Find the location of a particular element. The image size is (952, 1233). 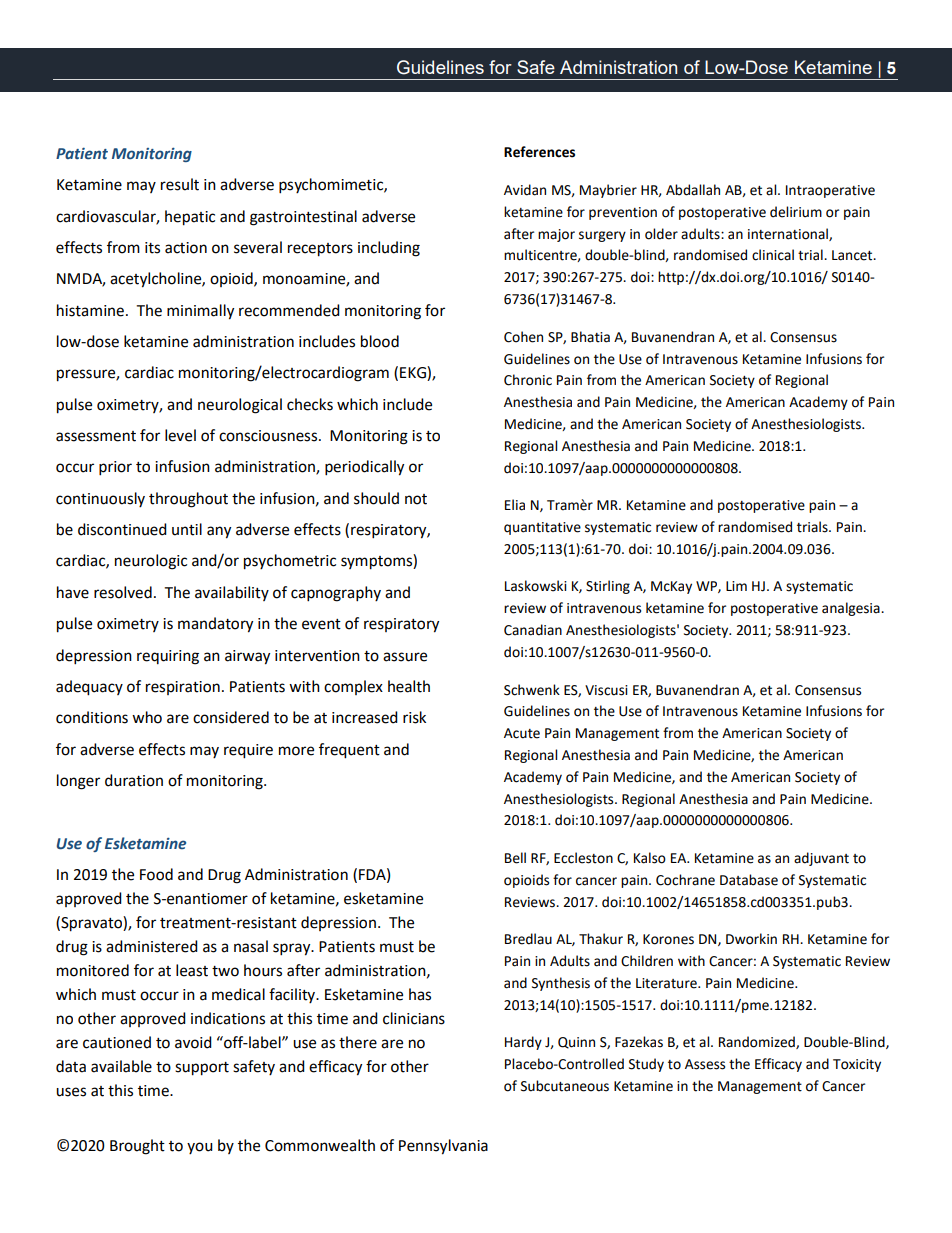

delirium is located at coordinates (796, 212).
